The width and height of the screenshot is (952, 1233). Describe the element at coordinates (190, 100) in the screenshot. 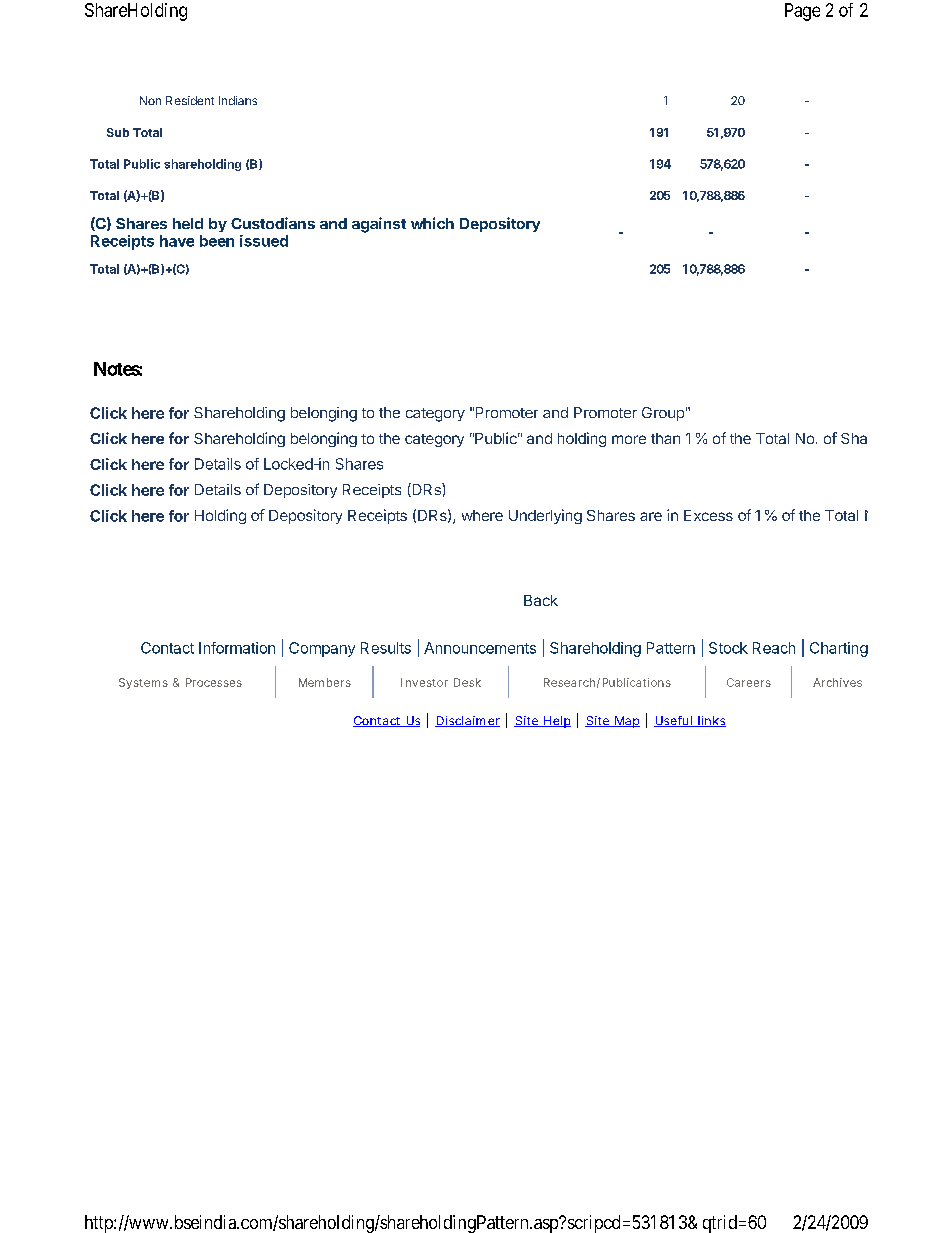

I see `Resident` at that location.
